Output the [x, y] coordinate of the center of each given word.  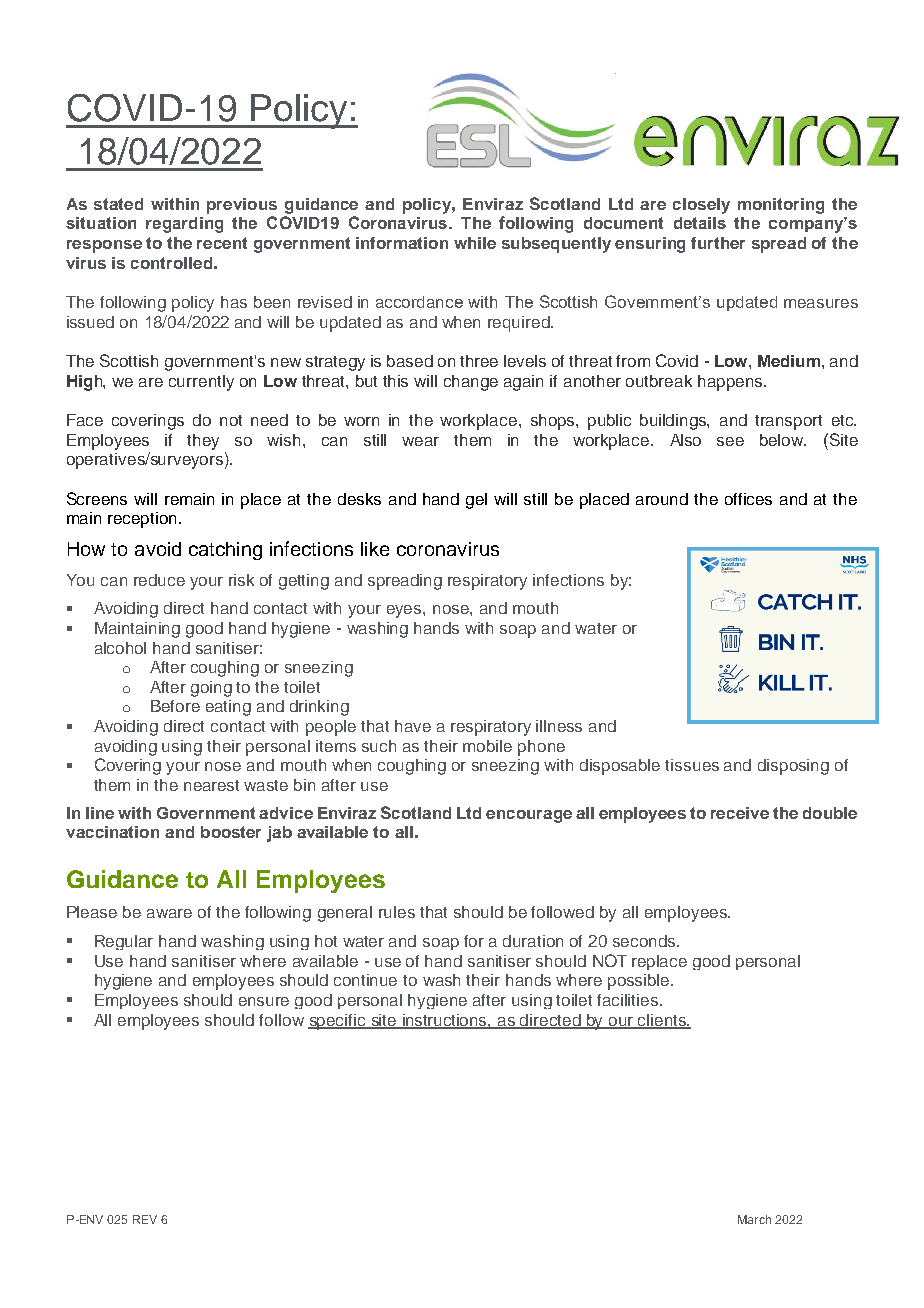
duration [533, 941]
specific [338, 1022]
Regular [124, 942]
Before [175, 706]
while [475, 243]
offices [748, 499]
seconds [645, 941]
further [718, 243]
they [203, 442]
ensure [264, 1001]
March [754, 1219]
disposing [793, 767]
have [413, 726]
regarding [184, 225]
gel [476, 501]
